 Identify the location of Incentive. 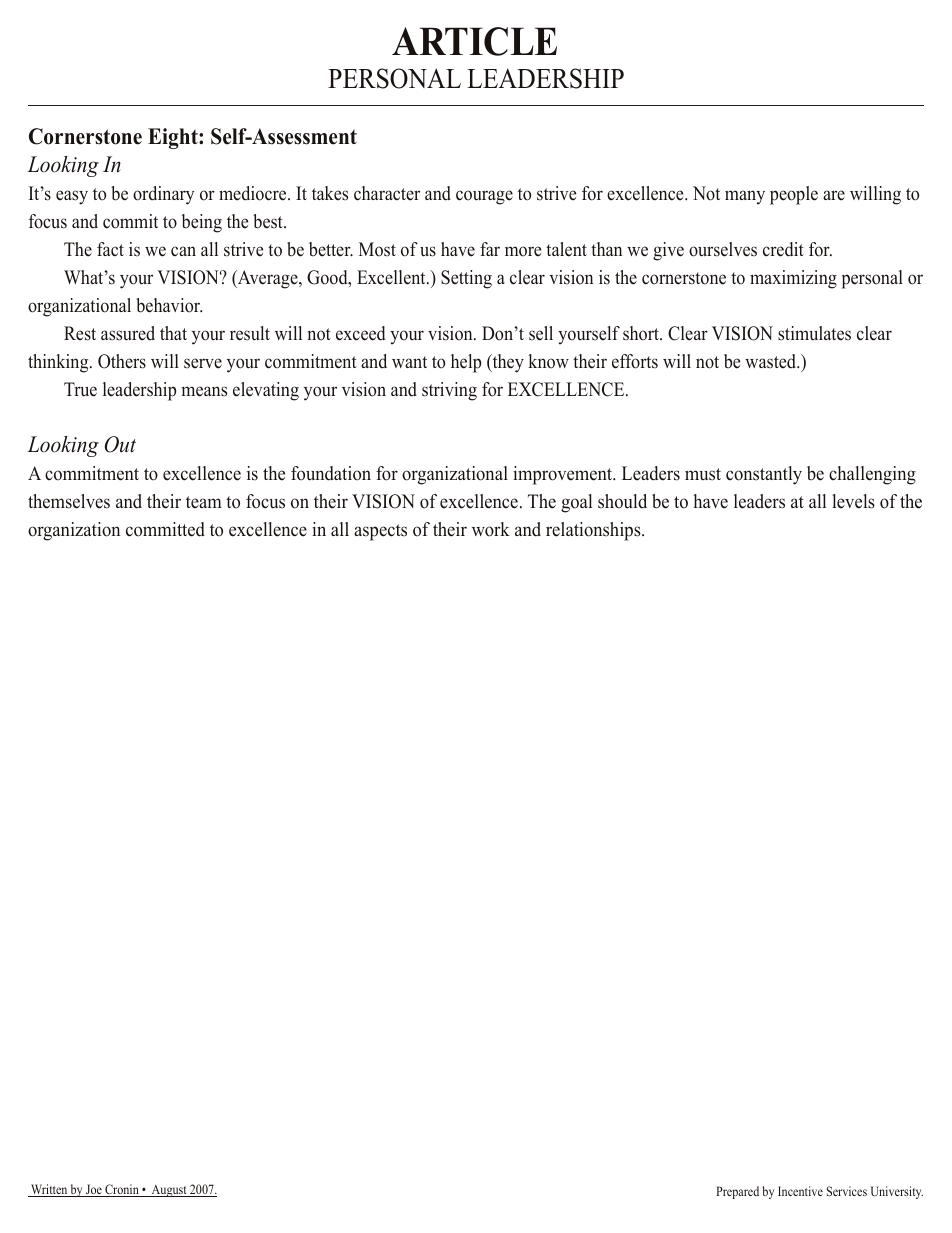
(800, 1191).
